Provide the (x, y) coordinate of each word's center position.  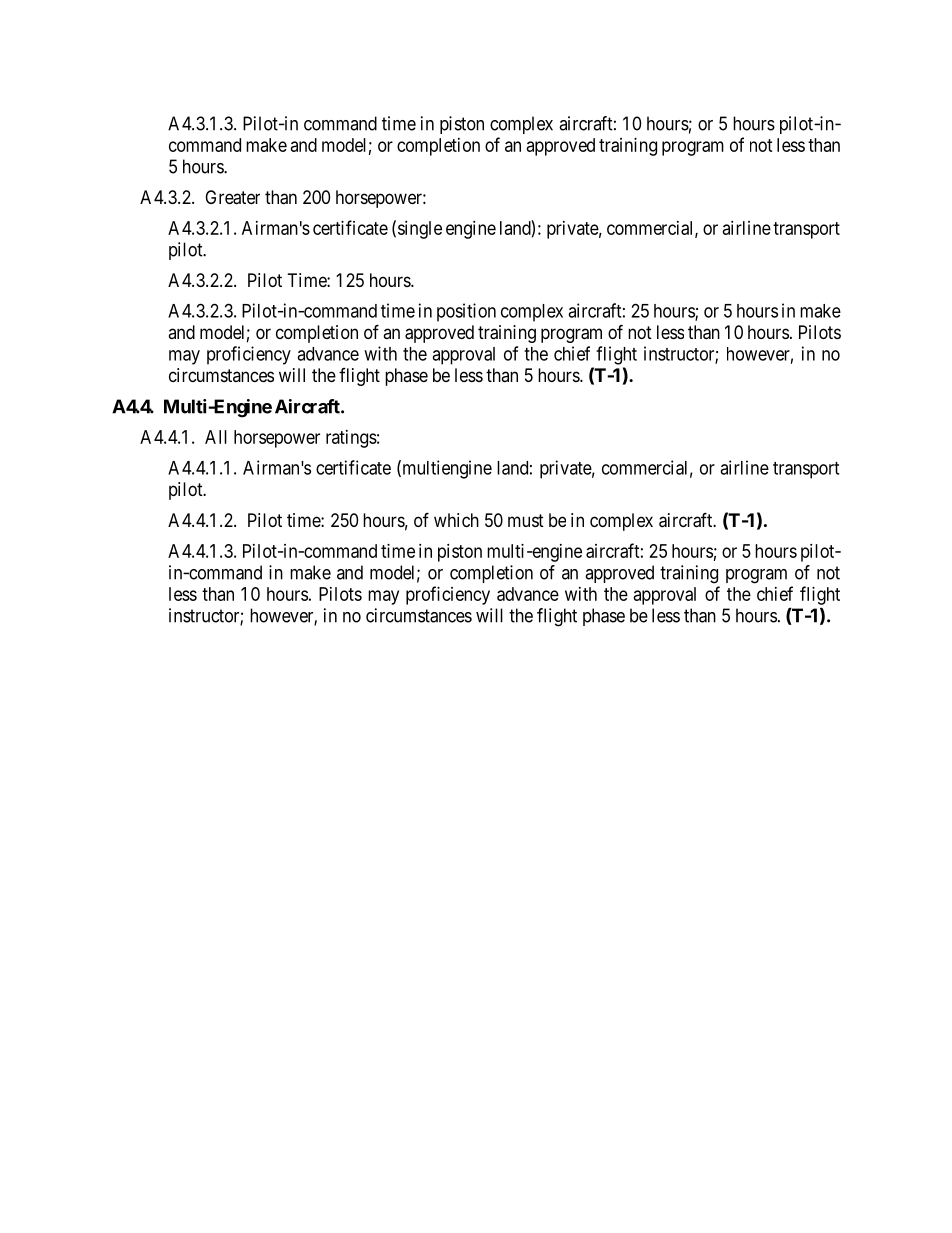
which (456, 520)
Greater (232, 197)
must (526, 520)
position (466, 312)
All (216, 437)
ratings (351, 439)
